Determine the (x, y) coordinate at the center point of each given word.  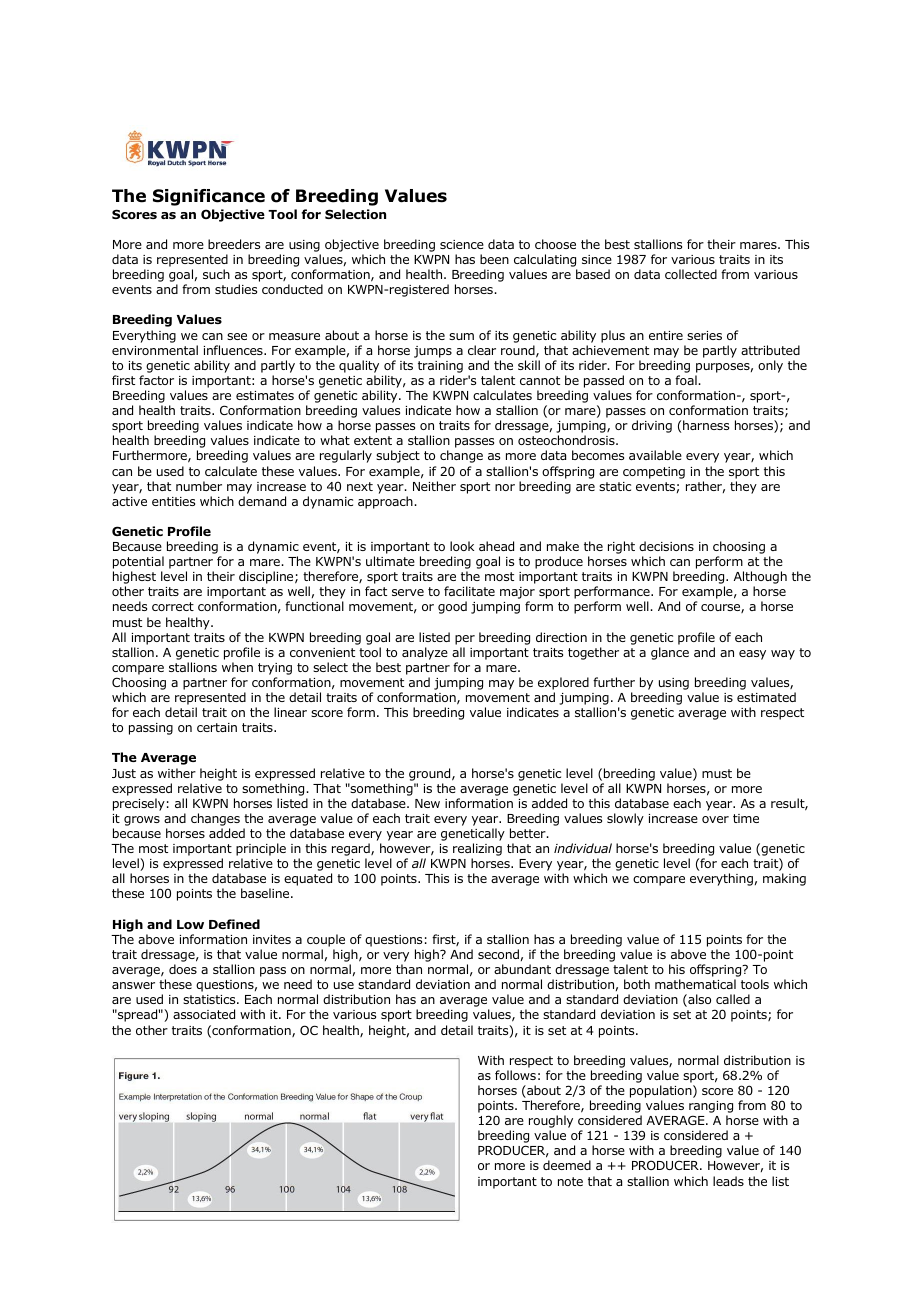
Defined (234, 924)
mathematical (695, 984)
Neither (434, 486)
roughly (551, 1123)
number (199, 486)
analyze (425, 653)
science (462, 244)
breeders (234, 244)
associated (204, 1014)
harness (706, 425)
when (237, 667)
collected (691, 274)
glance (670, 653)
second (498, 954)
